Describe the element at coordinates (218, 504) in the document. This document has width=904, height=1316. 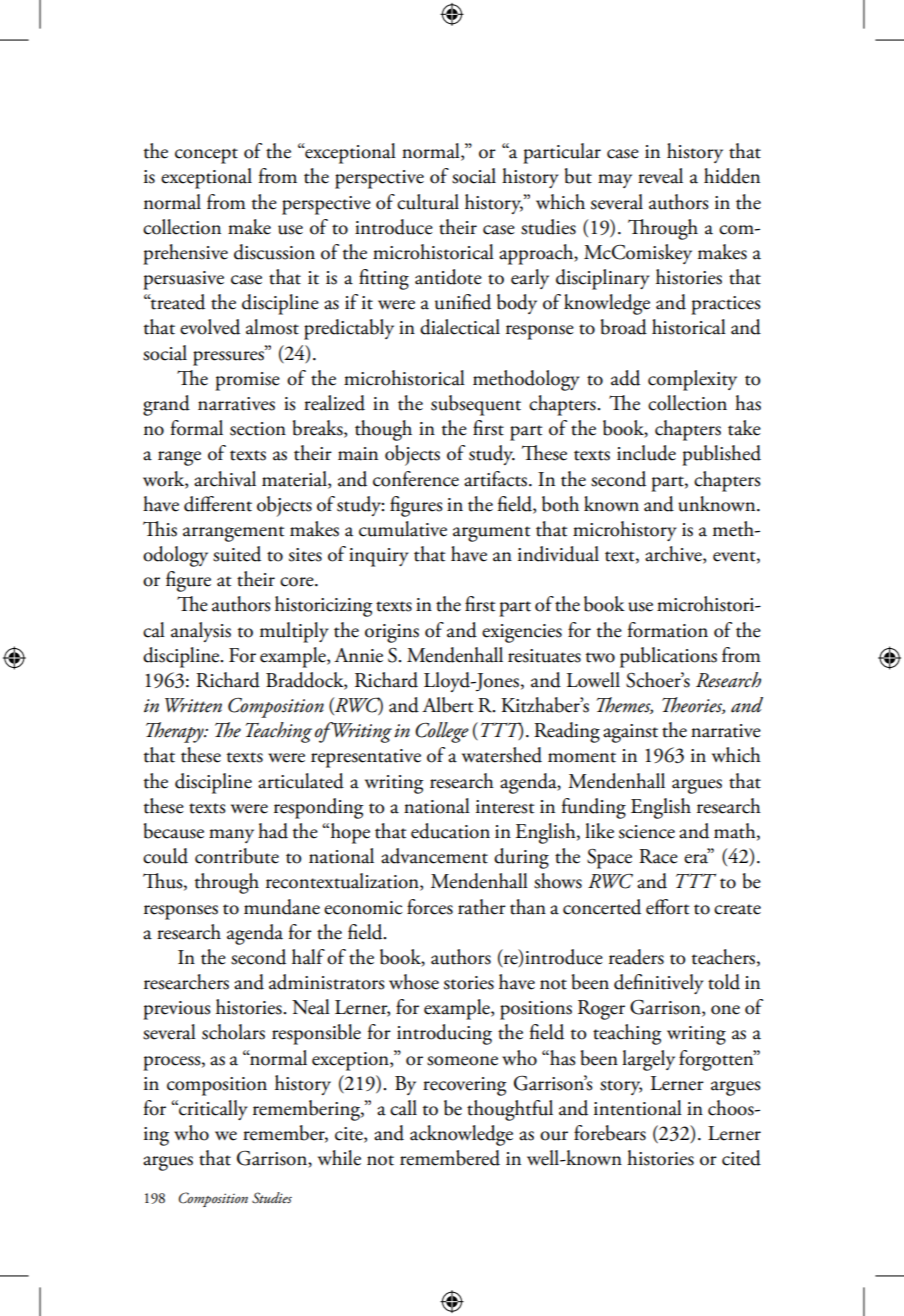
I see `different` at that location.
